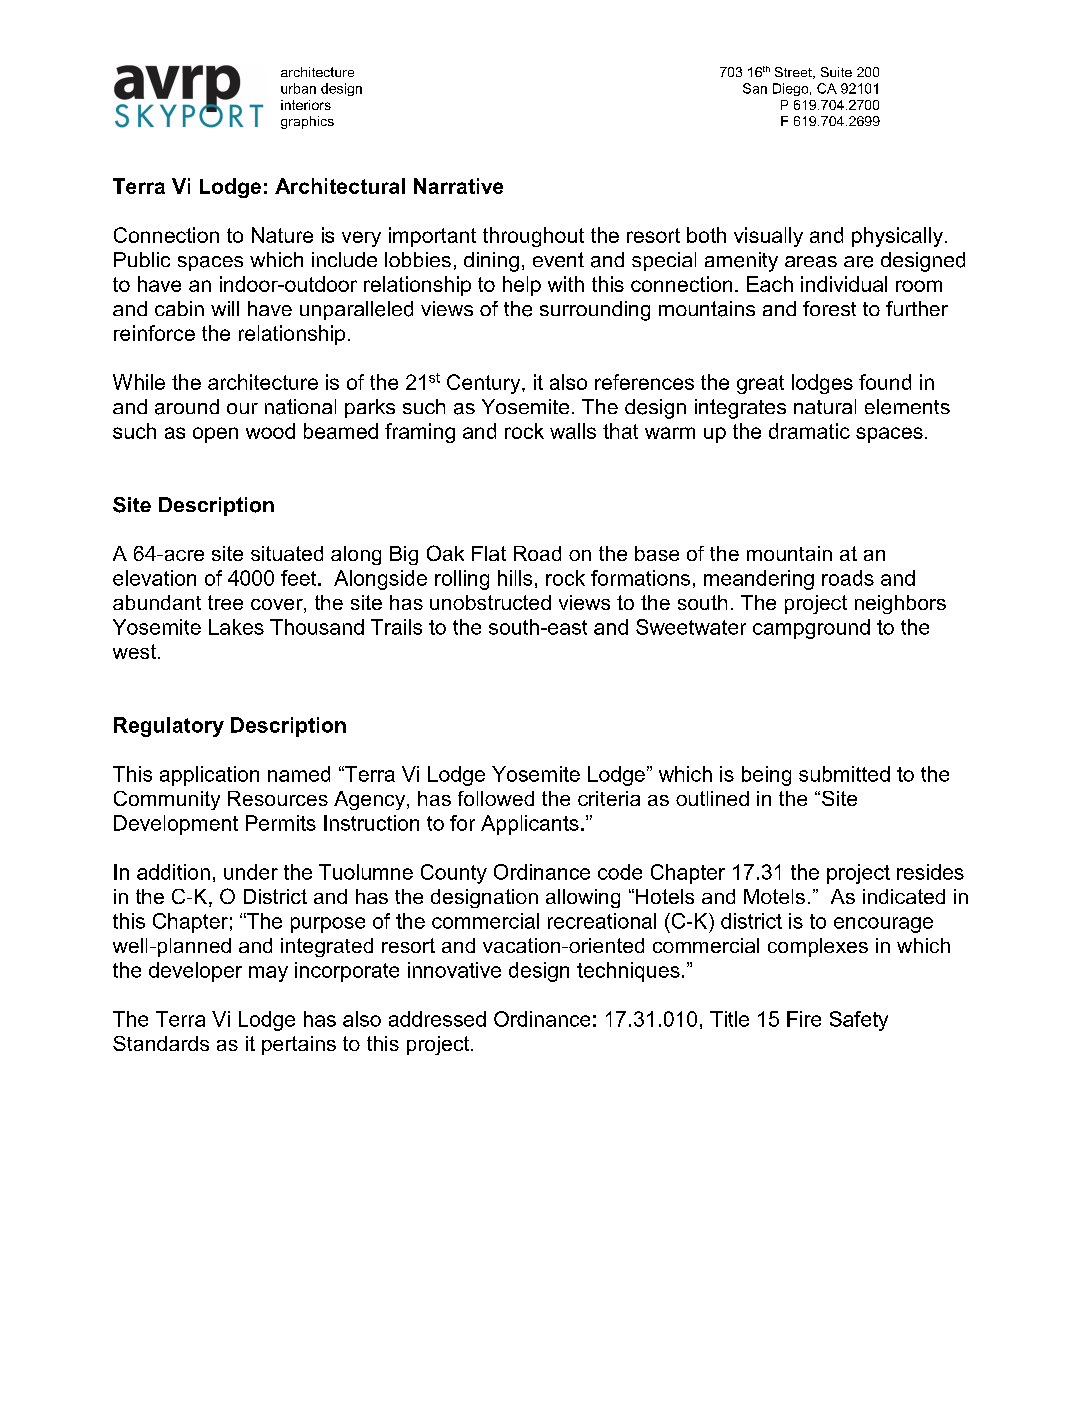  I want to click on followed, so click(496, 798).
